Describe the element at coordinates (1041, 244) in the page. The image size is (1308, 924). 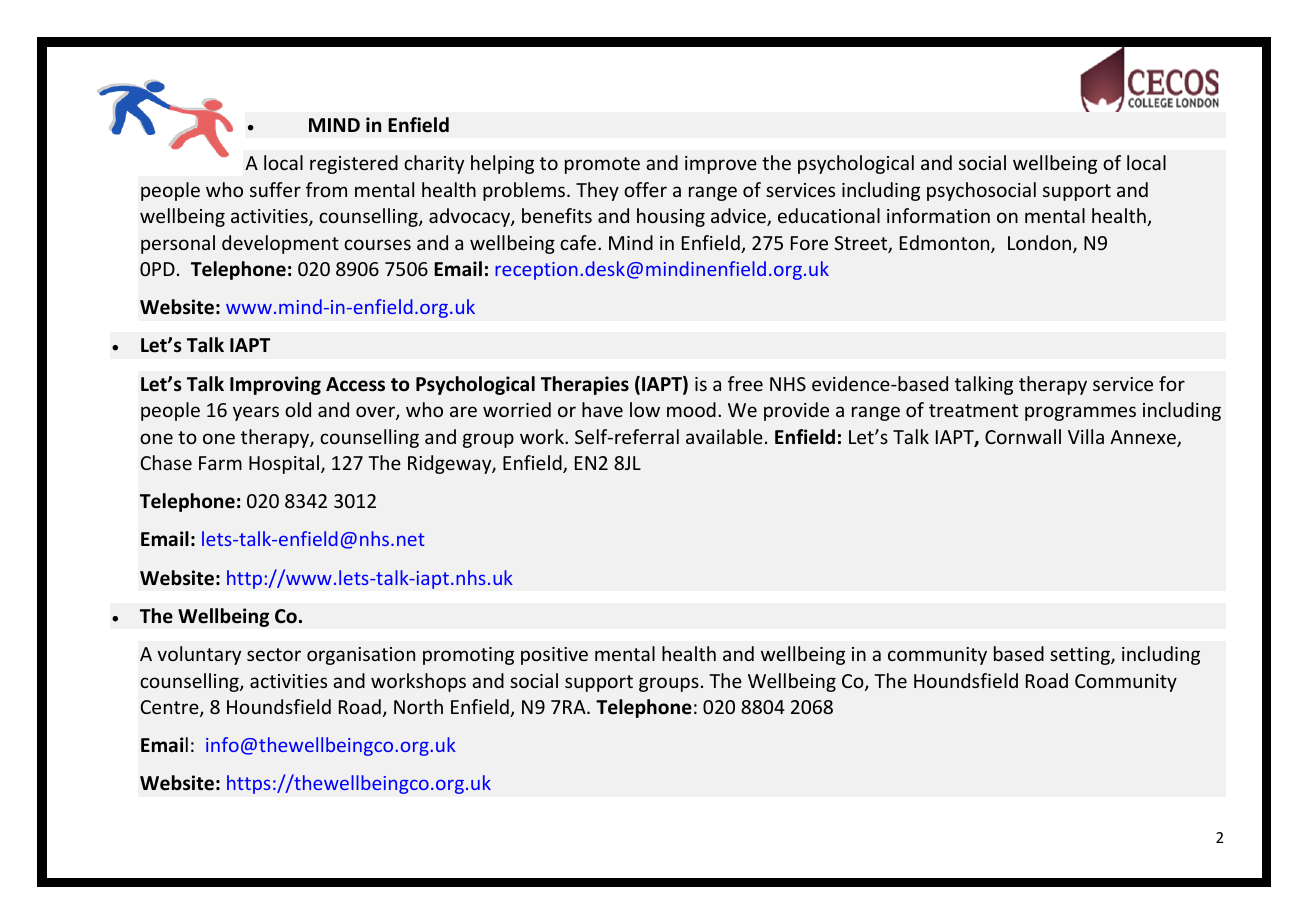
I see `London` at that location.
